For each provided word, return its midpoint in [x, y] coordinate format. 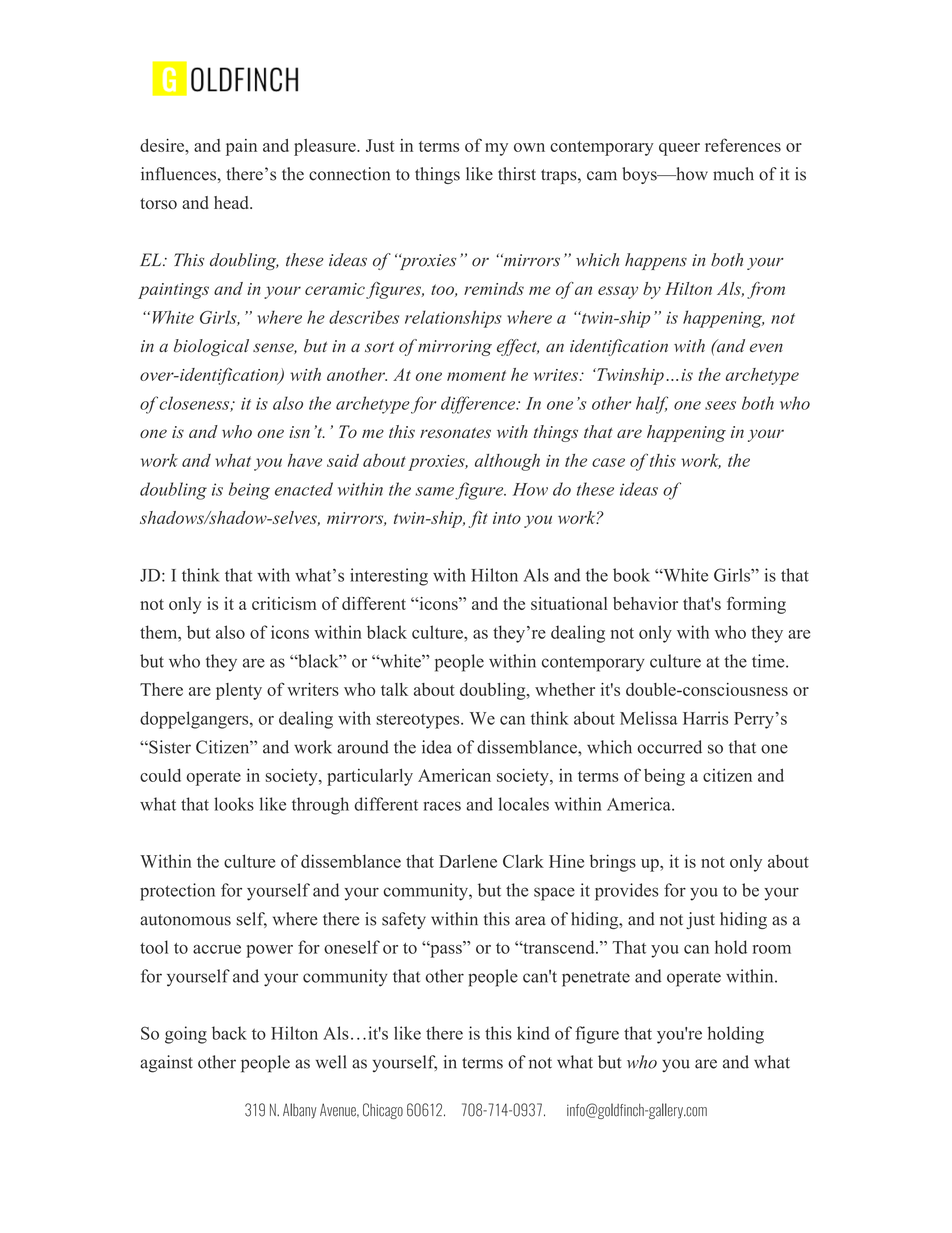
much [733, 174]
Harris [705, 718]
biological [211, 347]
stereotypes [419, 721]
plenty [239, 691]
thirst [517, 174]
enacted [304, 489]
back [229, 1033]
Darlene [468, 861]
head [232, 202]
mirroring [455, 348]
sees [720, 405]
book [631, 575]
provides [627, 892]
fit [478, 519]
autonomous [185, 920]
